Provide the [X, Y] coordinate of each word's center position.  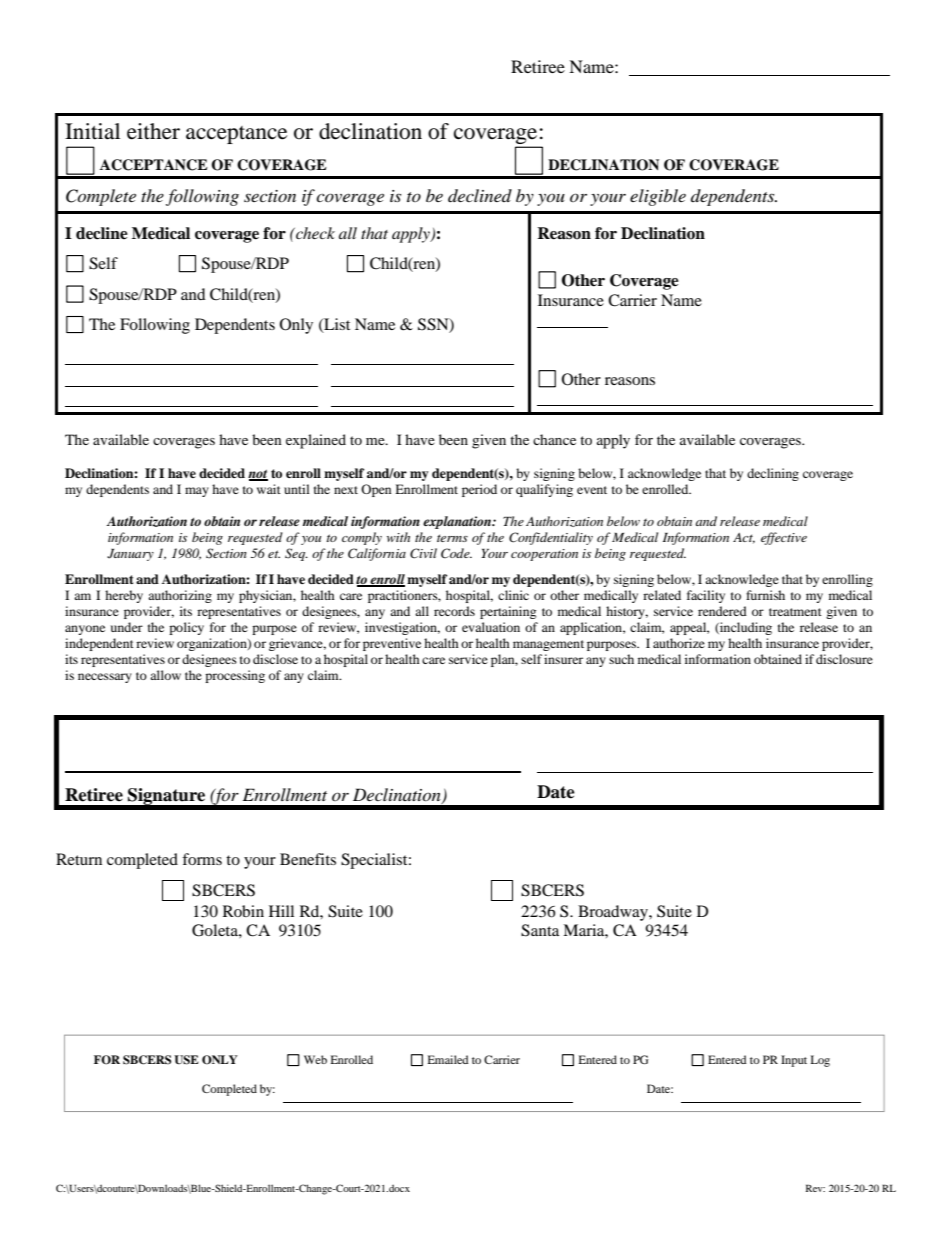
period [479, 490]
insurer [563, 659]
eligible [658, 197]
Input [794, 1061]
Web [315, 1059]
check [314, 233]
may [197, 492]
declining [773, 474]
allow [165, 675]
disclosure [844, 659]
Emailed [448, 1059]
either [153, 131]
